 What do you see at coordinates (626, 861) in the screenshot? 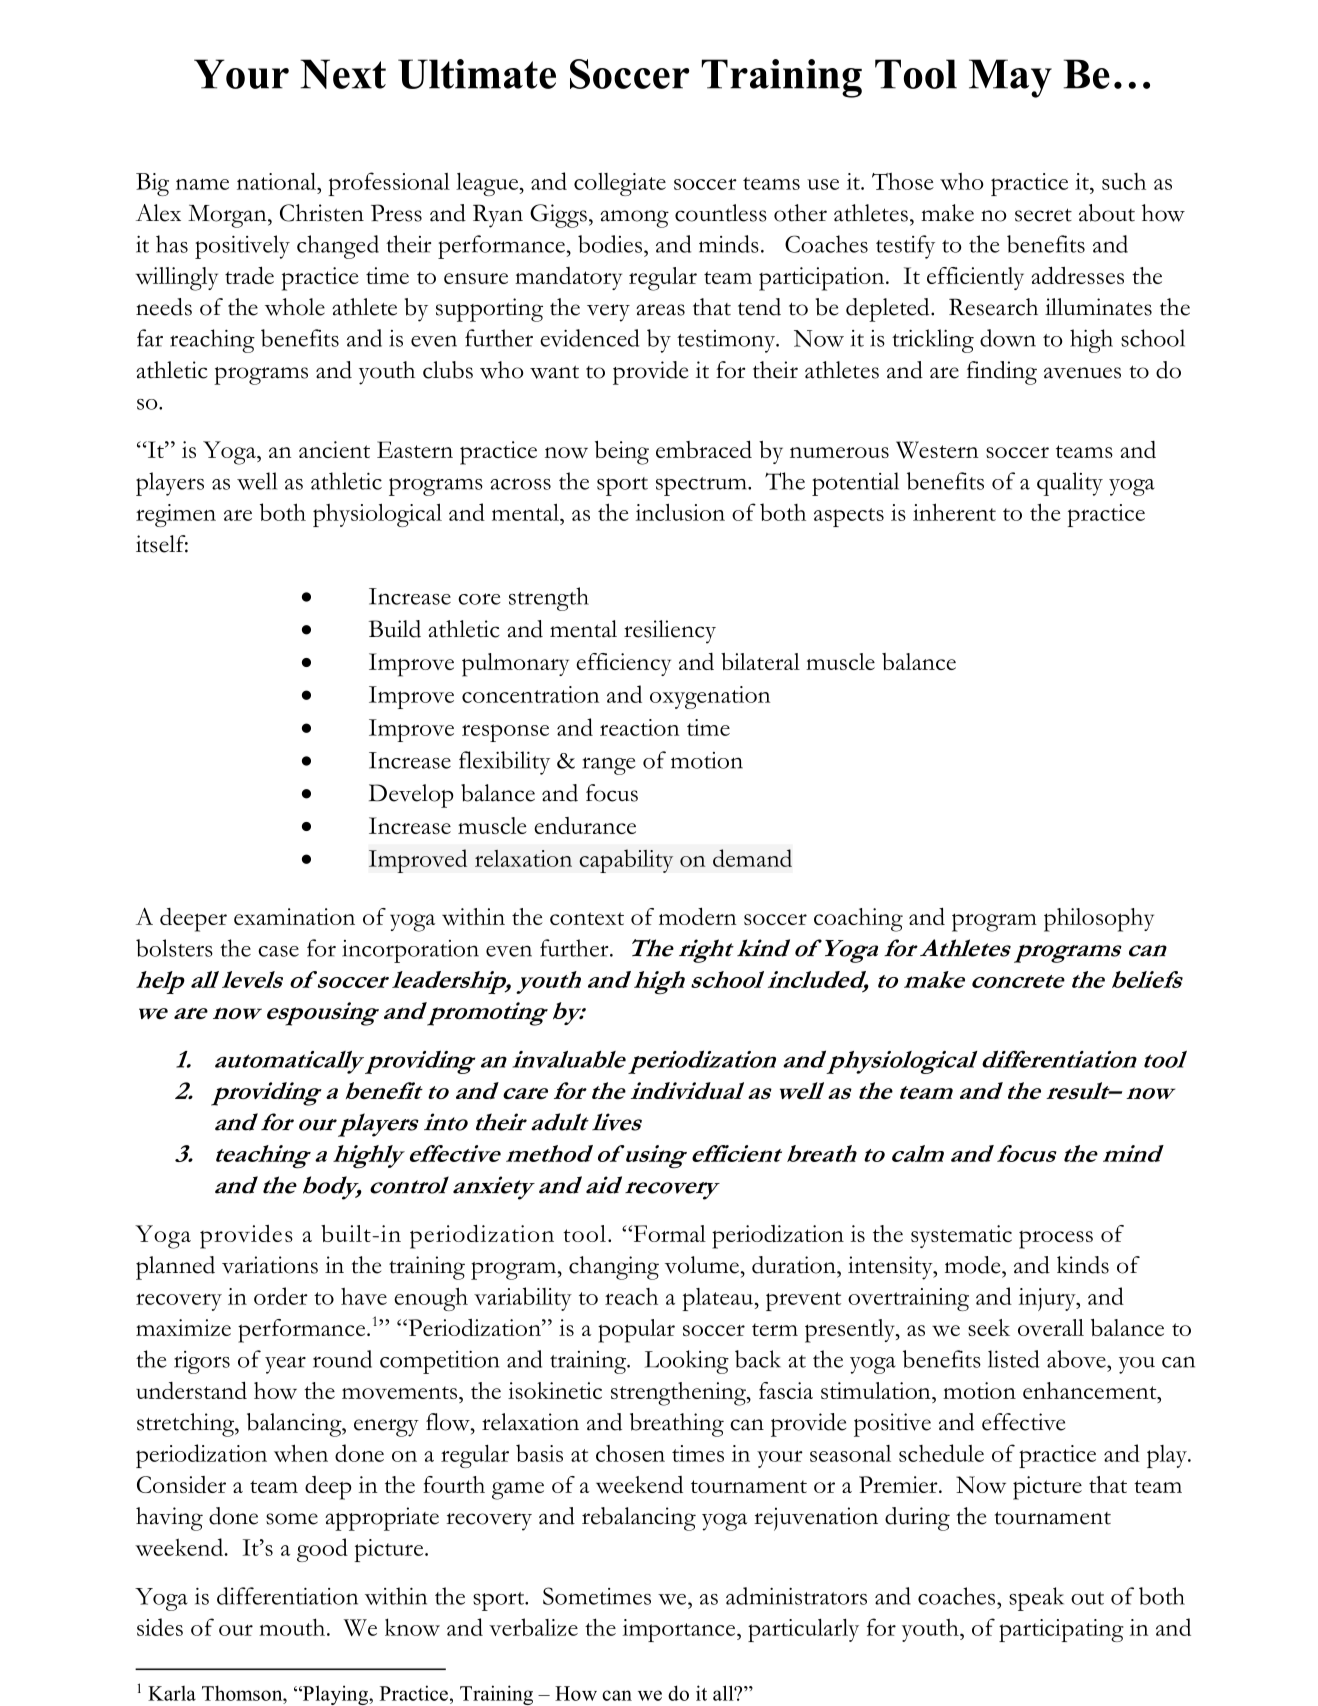
I see `capability` at bounding box center [626, 861].
